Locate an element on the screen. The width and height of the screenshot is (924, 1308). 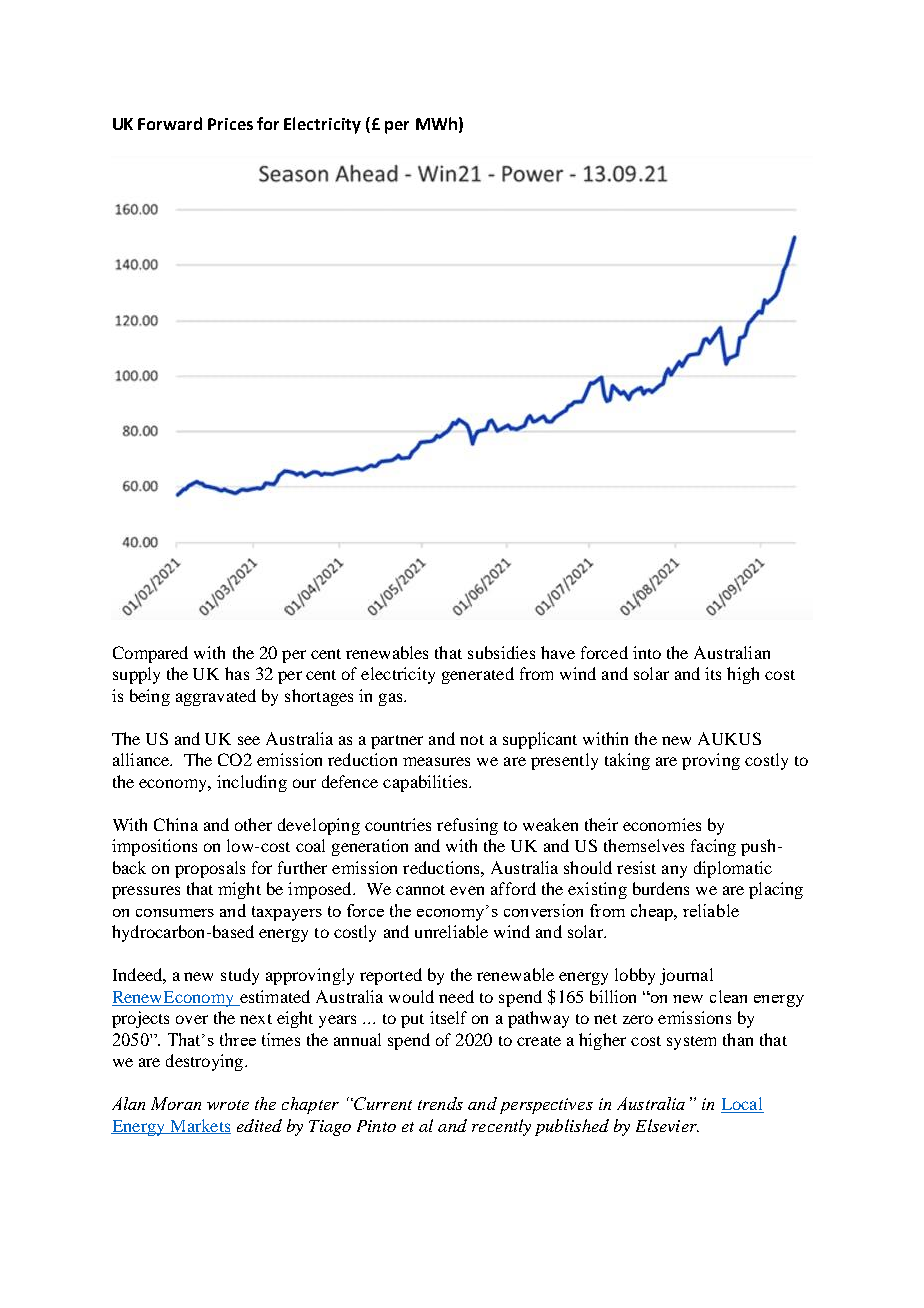
have is located at coordinates (558, 652).
